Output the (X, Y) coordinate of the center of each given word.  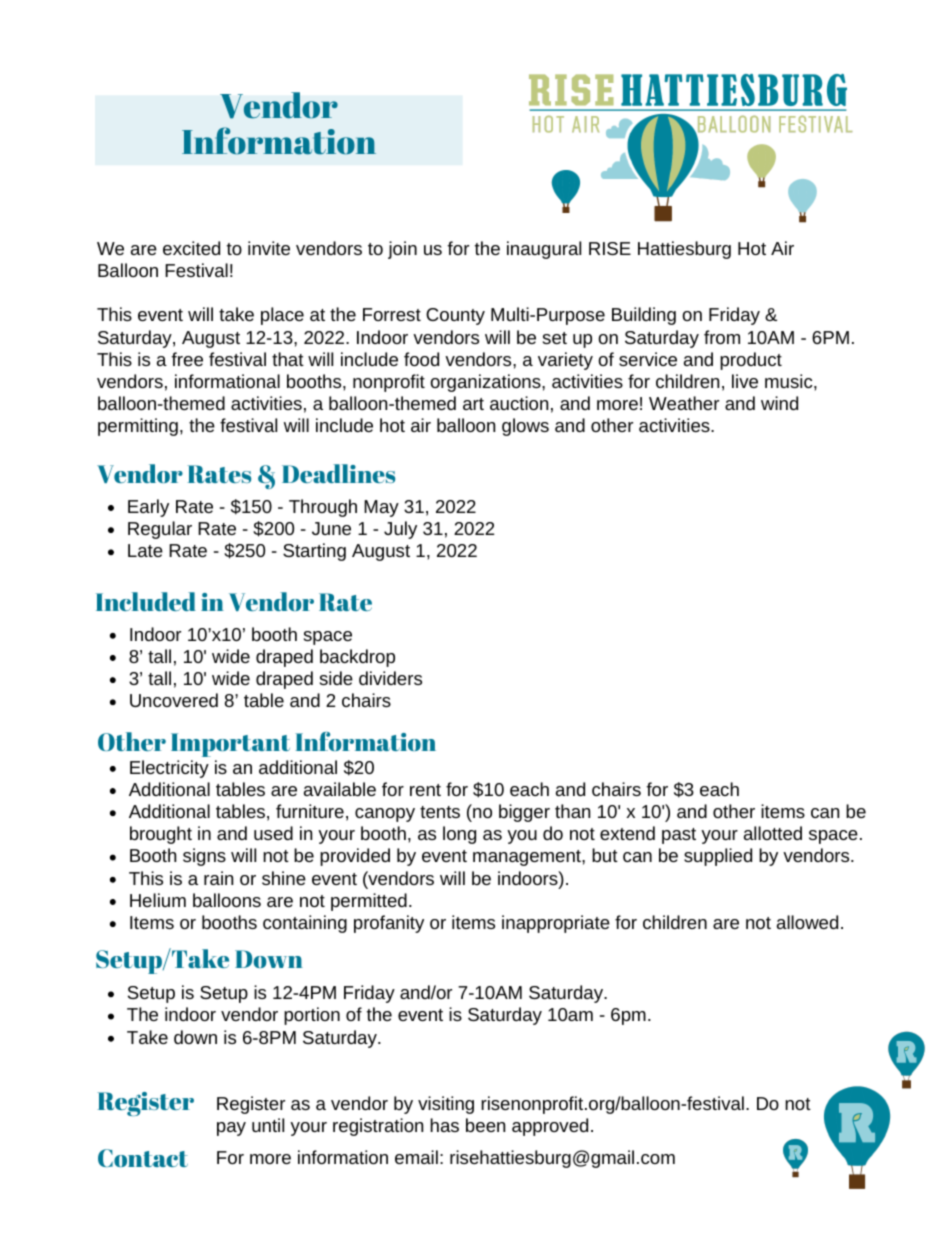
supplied (718, 857)
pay (231, 1129)
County (455, 316)
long (459, 835)
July (400, 530)
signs (204, 857)
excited (191, 248)
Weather (684, 403)
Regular (160, 530)
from (722, 337)
